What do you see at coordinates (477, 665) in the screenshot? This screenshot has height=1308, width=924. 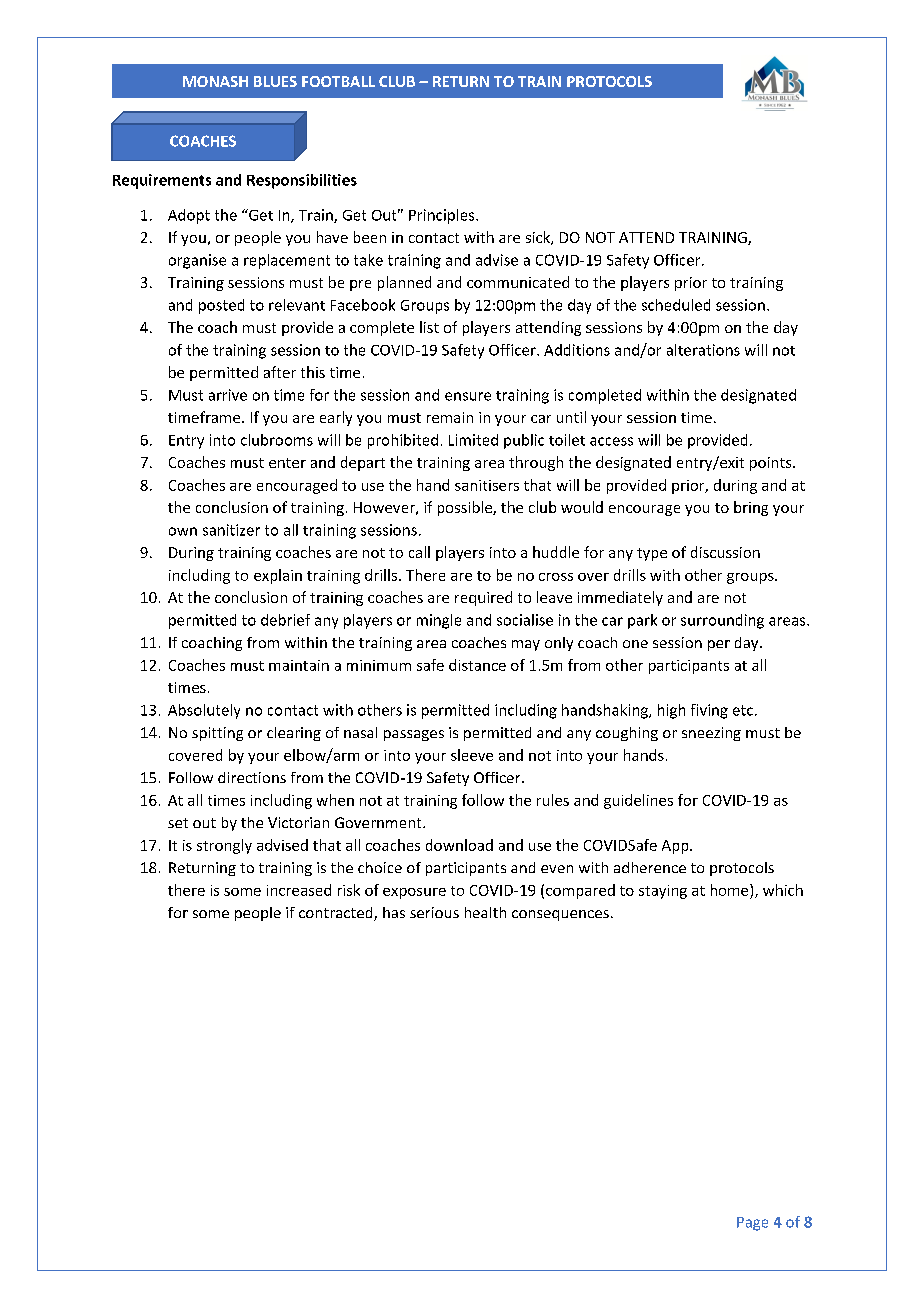 I see `distance` at bounding box center [477, 665].
